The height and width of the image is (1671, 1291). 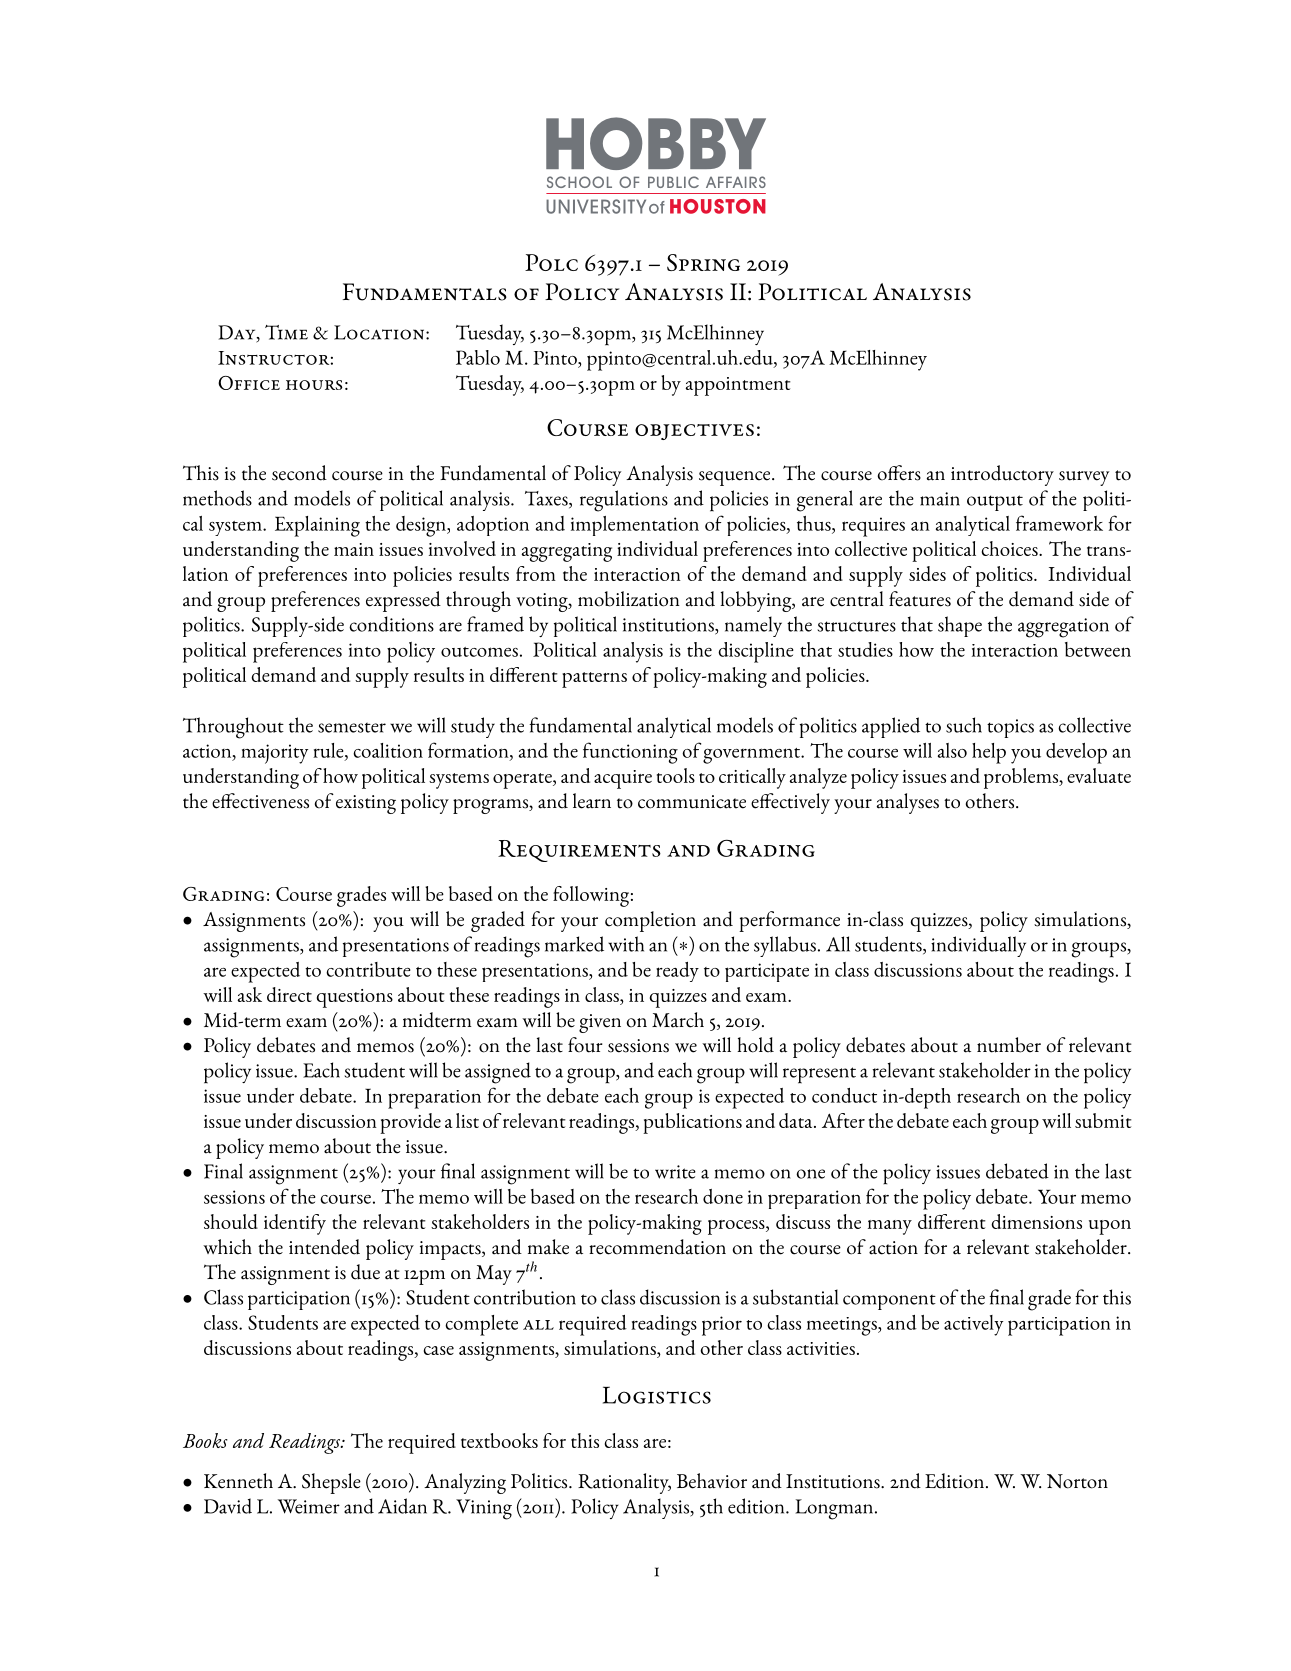 I want to click on Explaining, so click(x=317, y=526).
